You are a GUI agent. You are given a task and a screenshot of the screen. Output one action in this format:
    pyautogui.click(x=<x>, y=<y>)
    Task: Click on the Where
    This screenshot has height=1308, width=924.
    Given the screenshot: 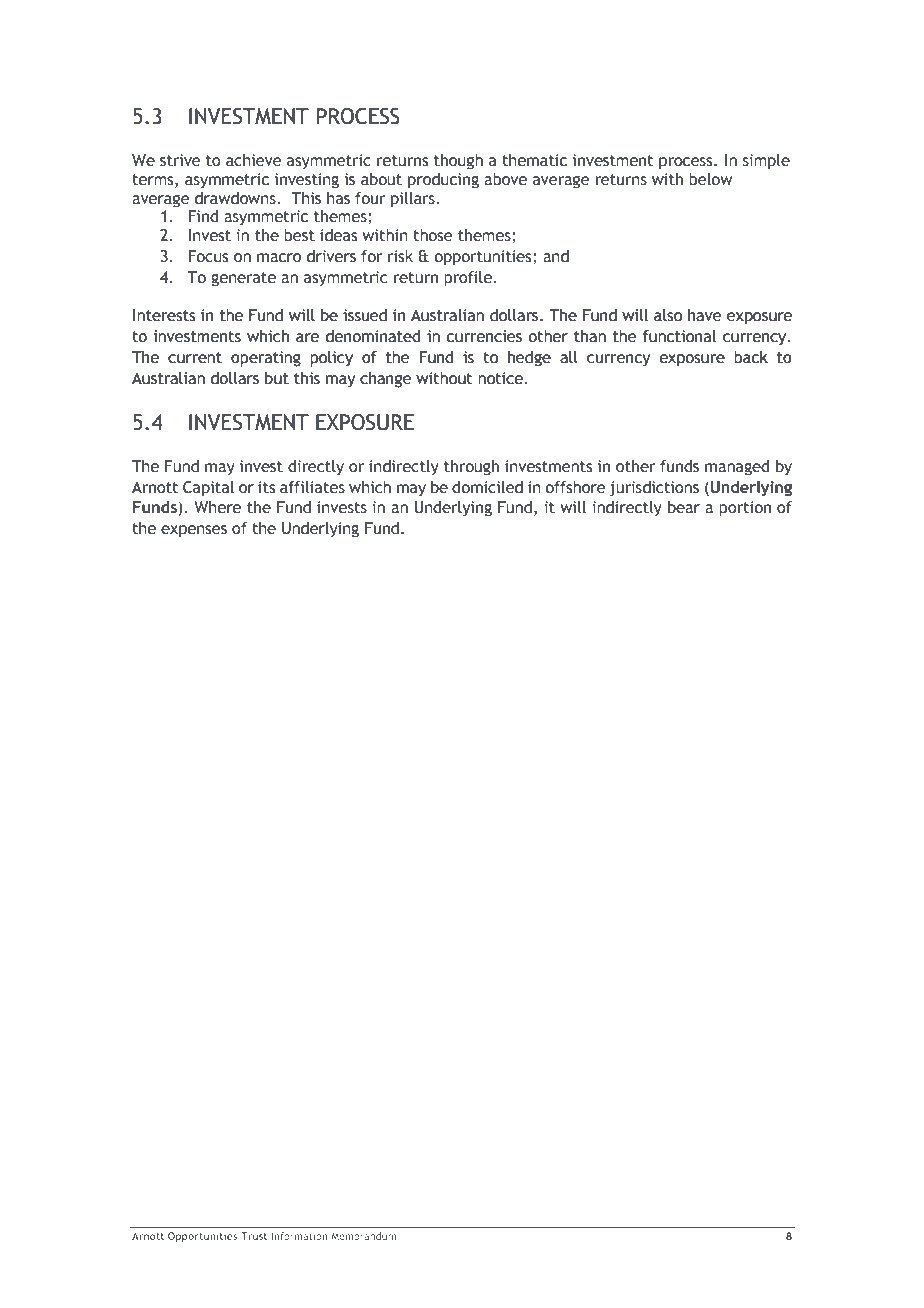 What is the action you would take?
    pyautogui.click(x=217, y=507)
